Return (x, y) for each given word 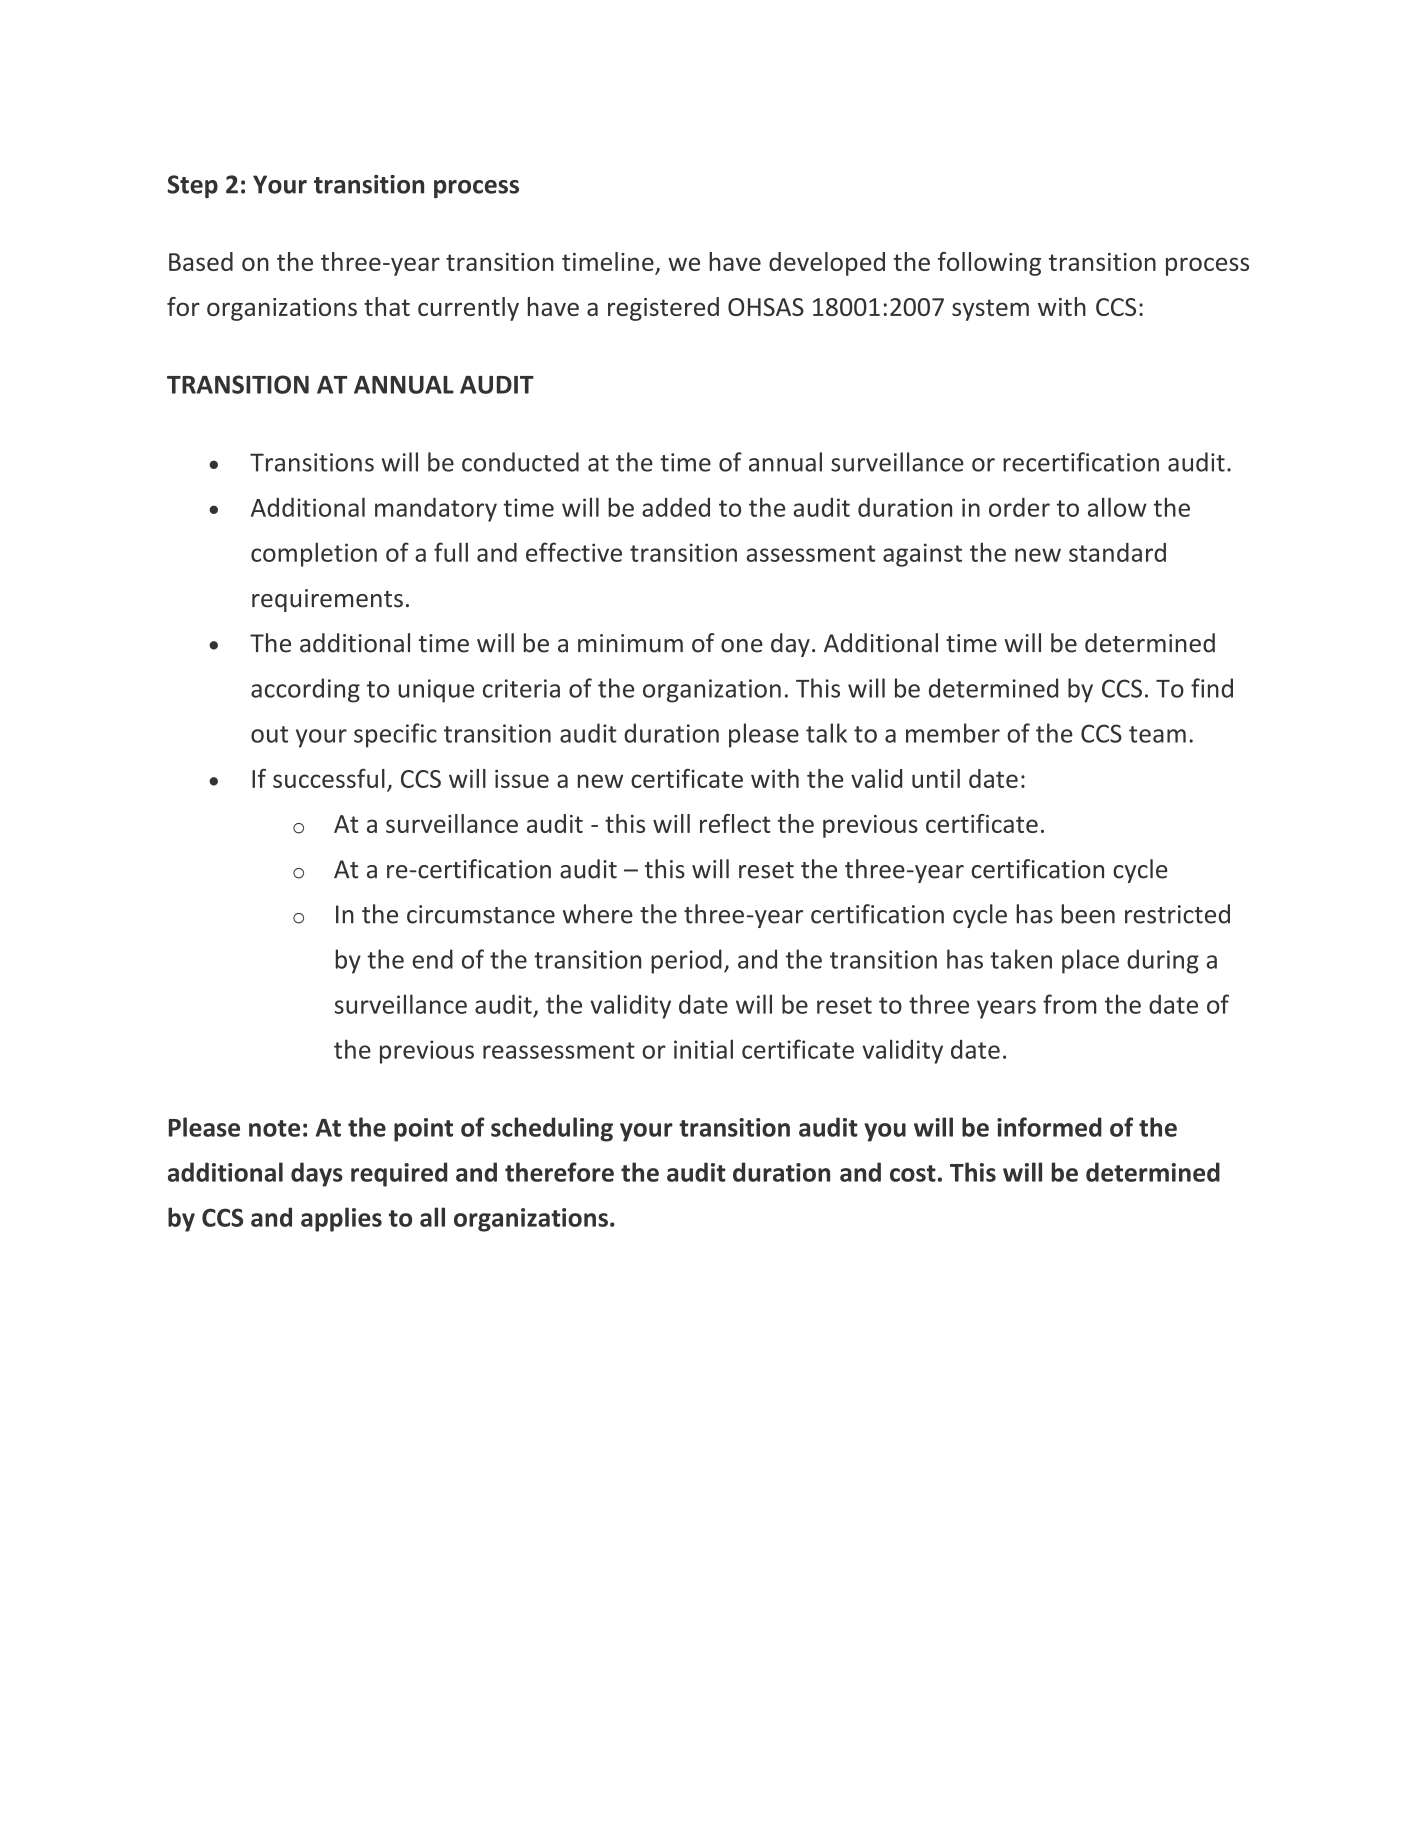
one (742, 646)
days (317, 1174)
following (989, 264)
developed (827, 264)
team (1157, 734)
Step (192, 186)
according (305, 690)
